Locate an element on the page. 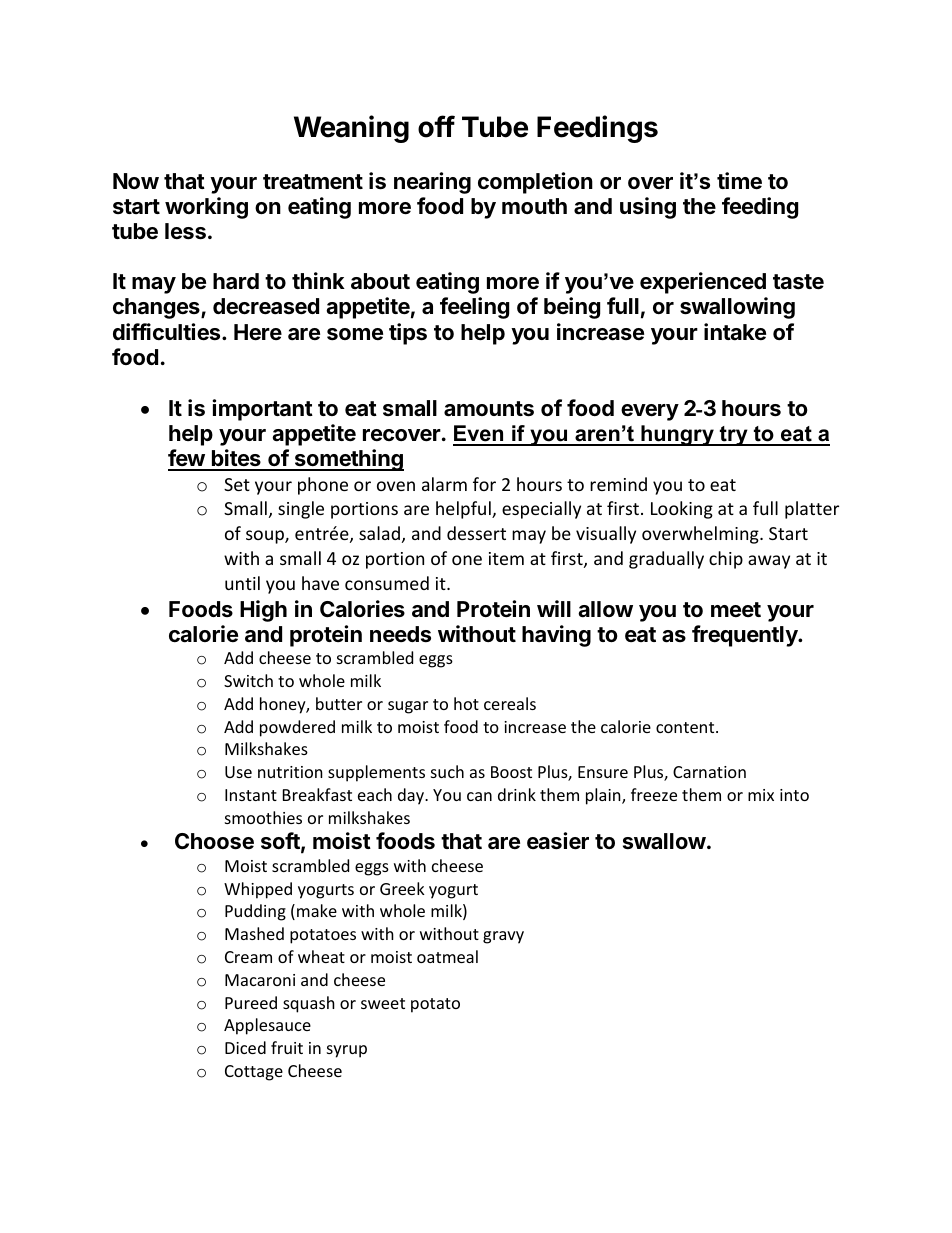  mix is located at coordinates (761, 795).
